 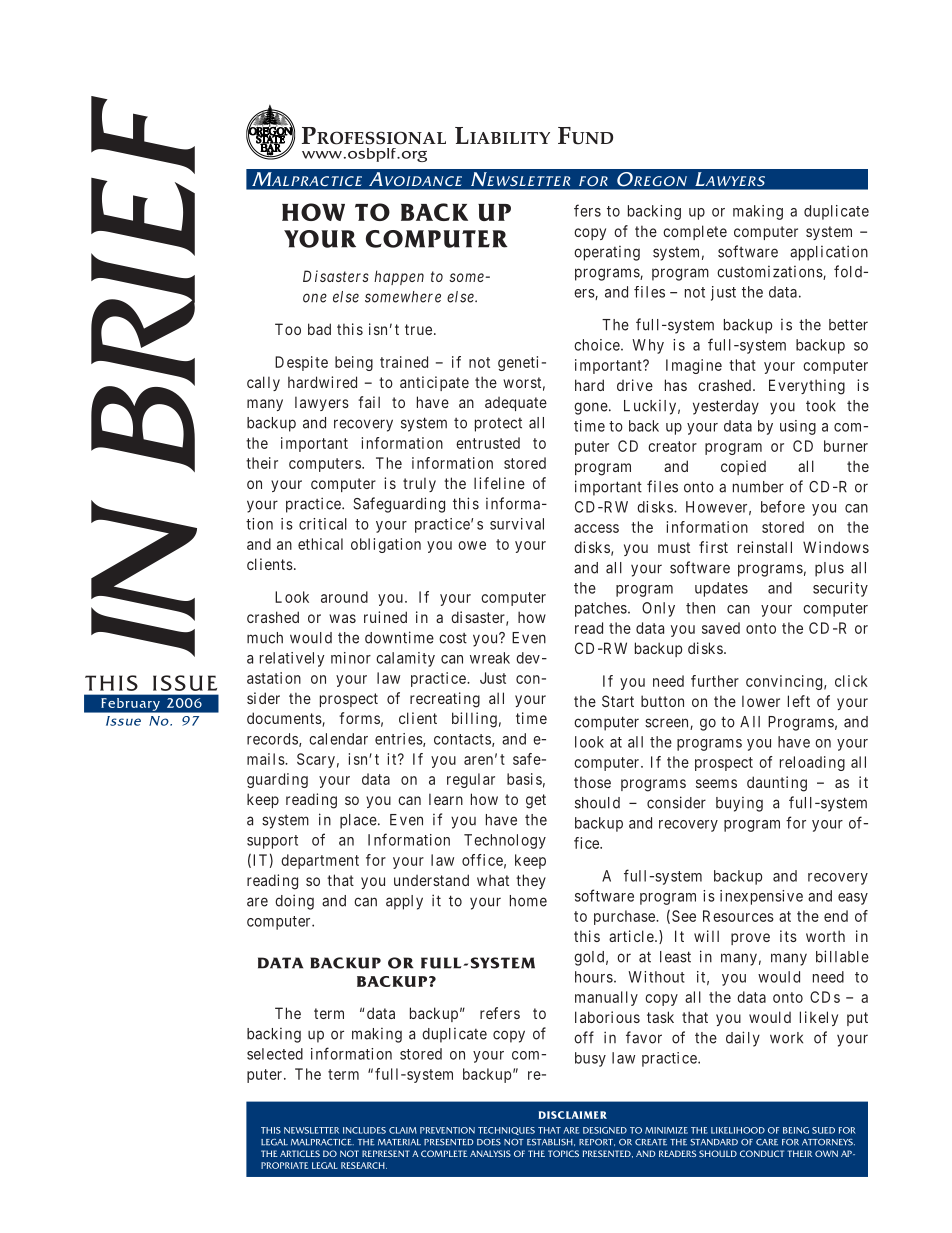 What do you see at coordinates (799, 701) in the screenshot?
I see `left` at bounding box center [799, 701].
